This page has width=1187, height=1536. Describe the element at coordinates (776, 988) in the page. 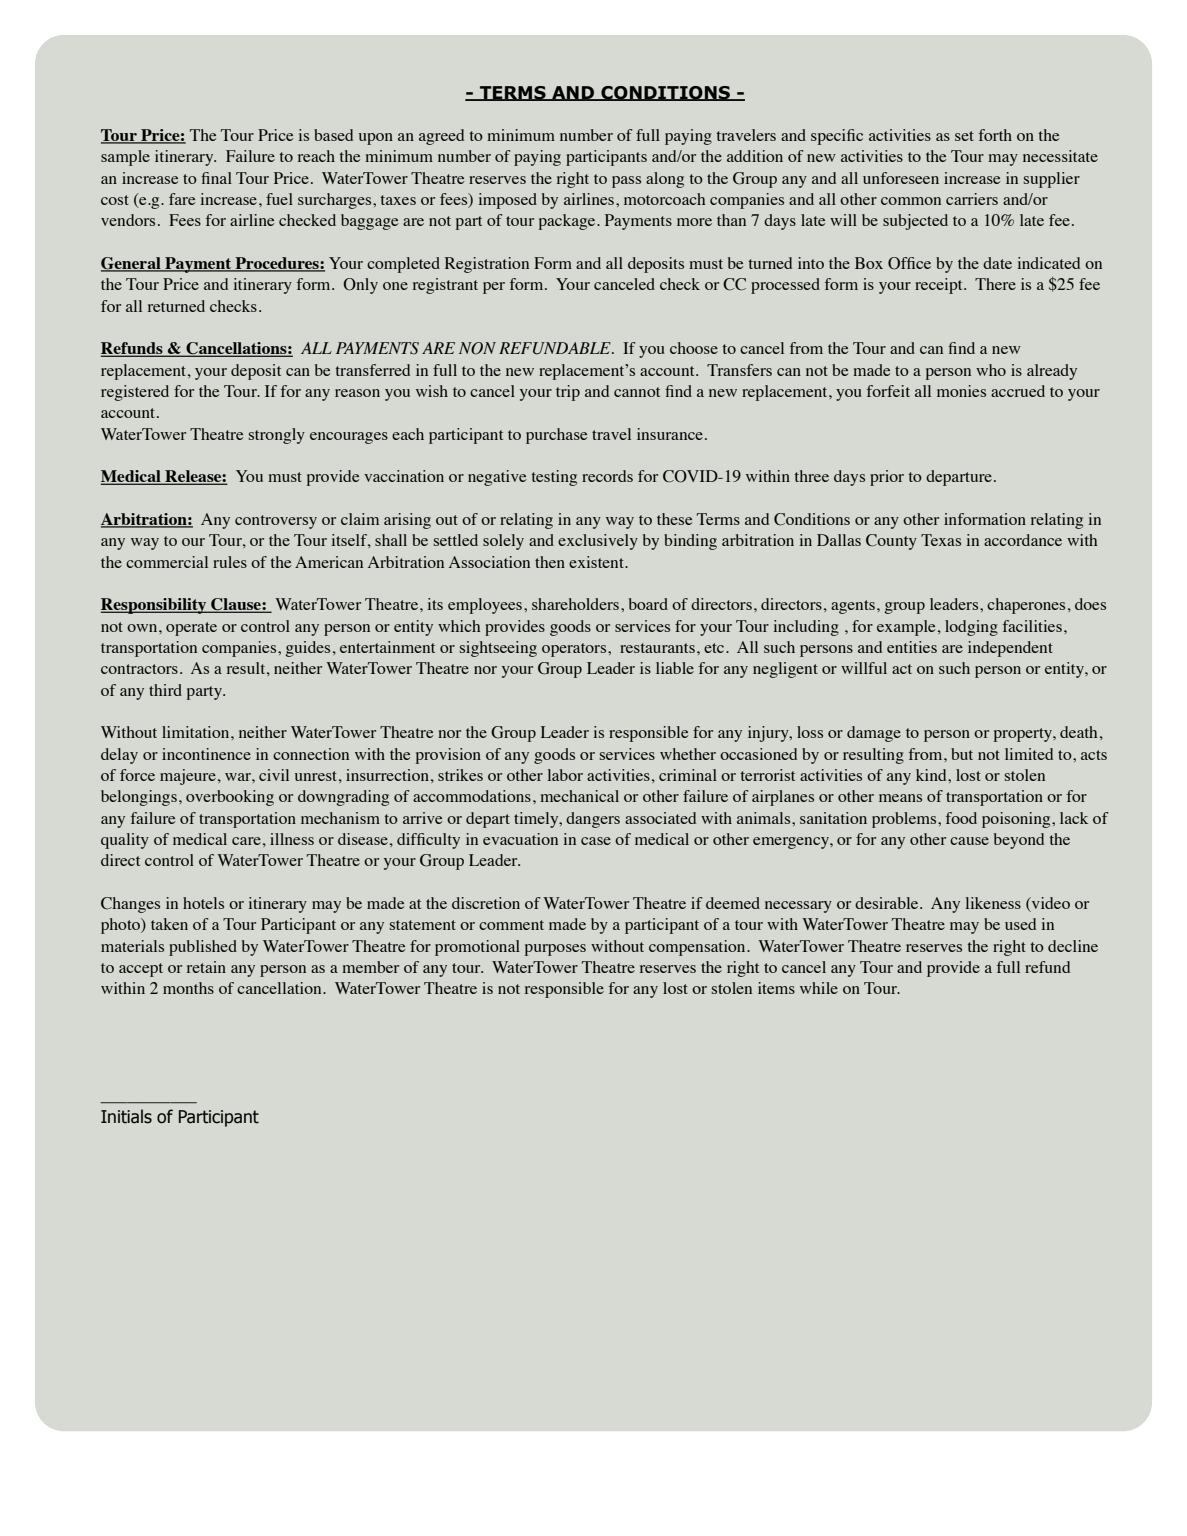

I see `items` at that location.
